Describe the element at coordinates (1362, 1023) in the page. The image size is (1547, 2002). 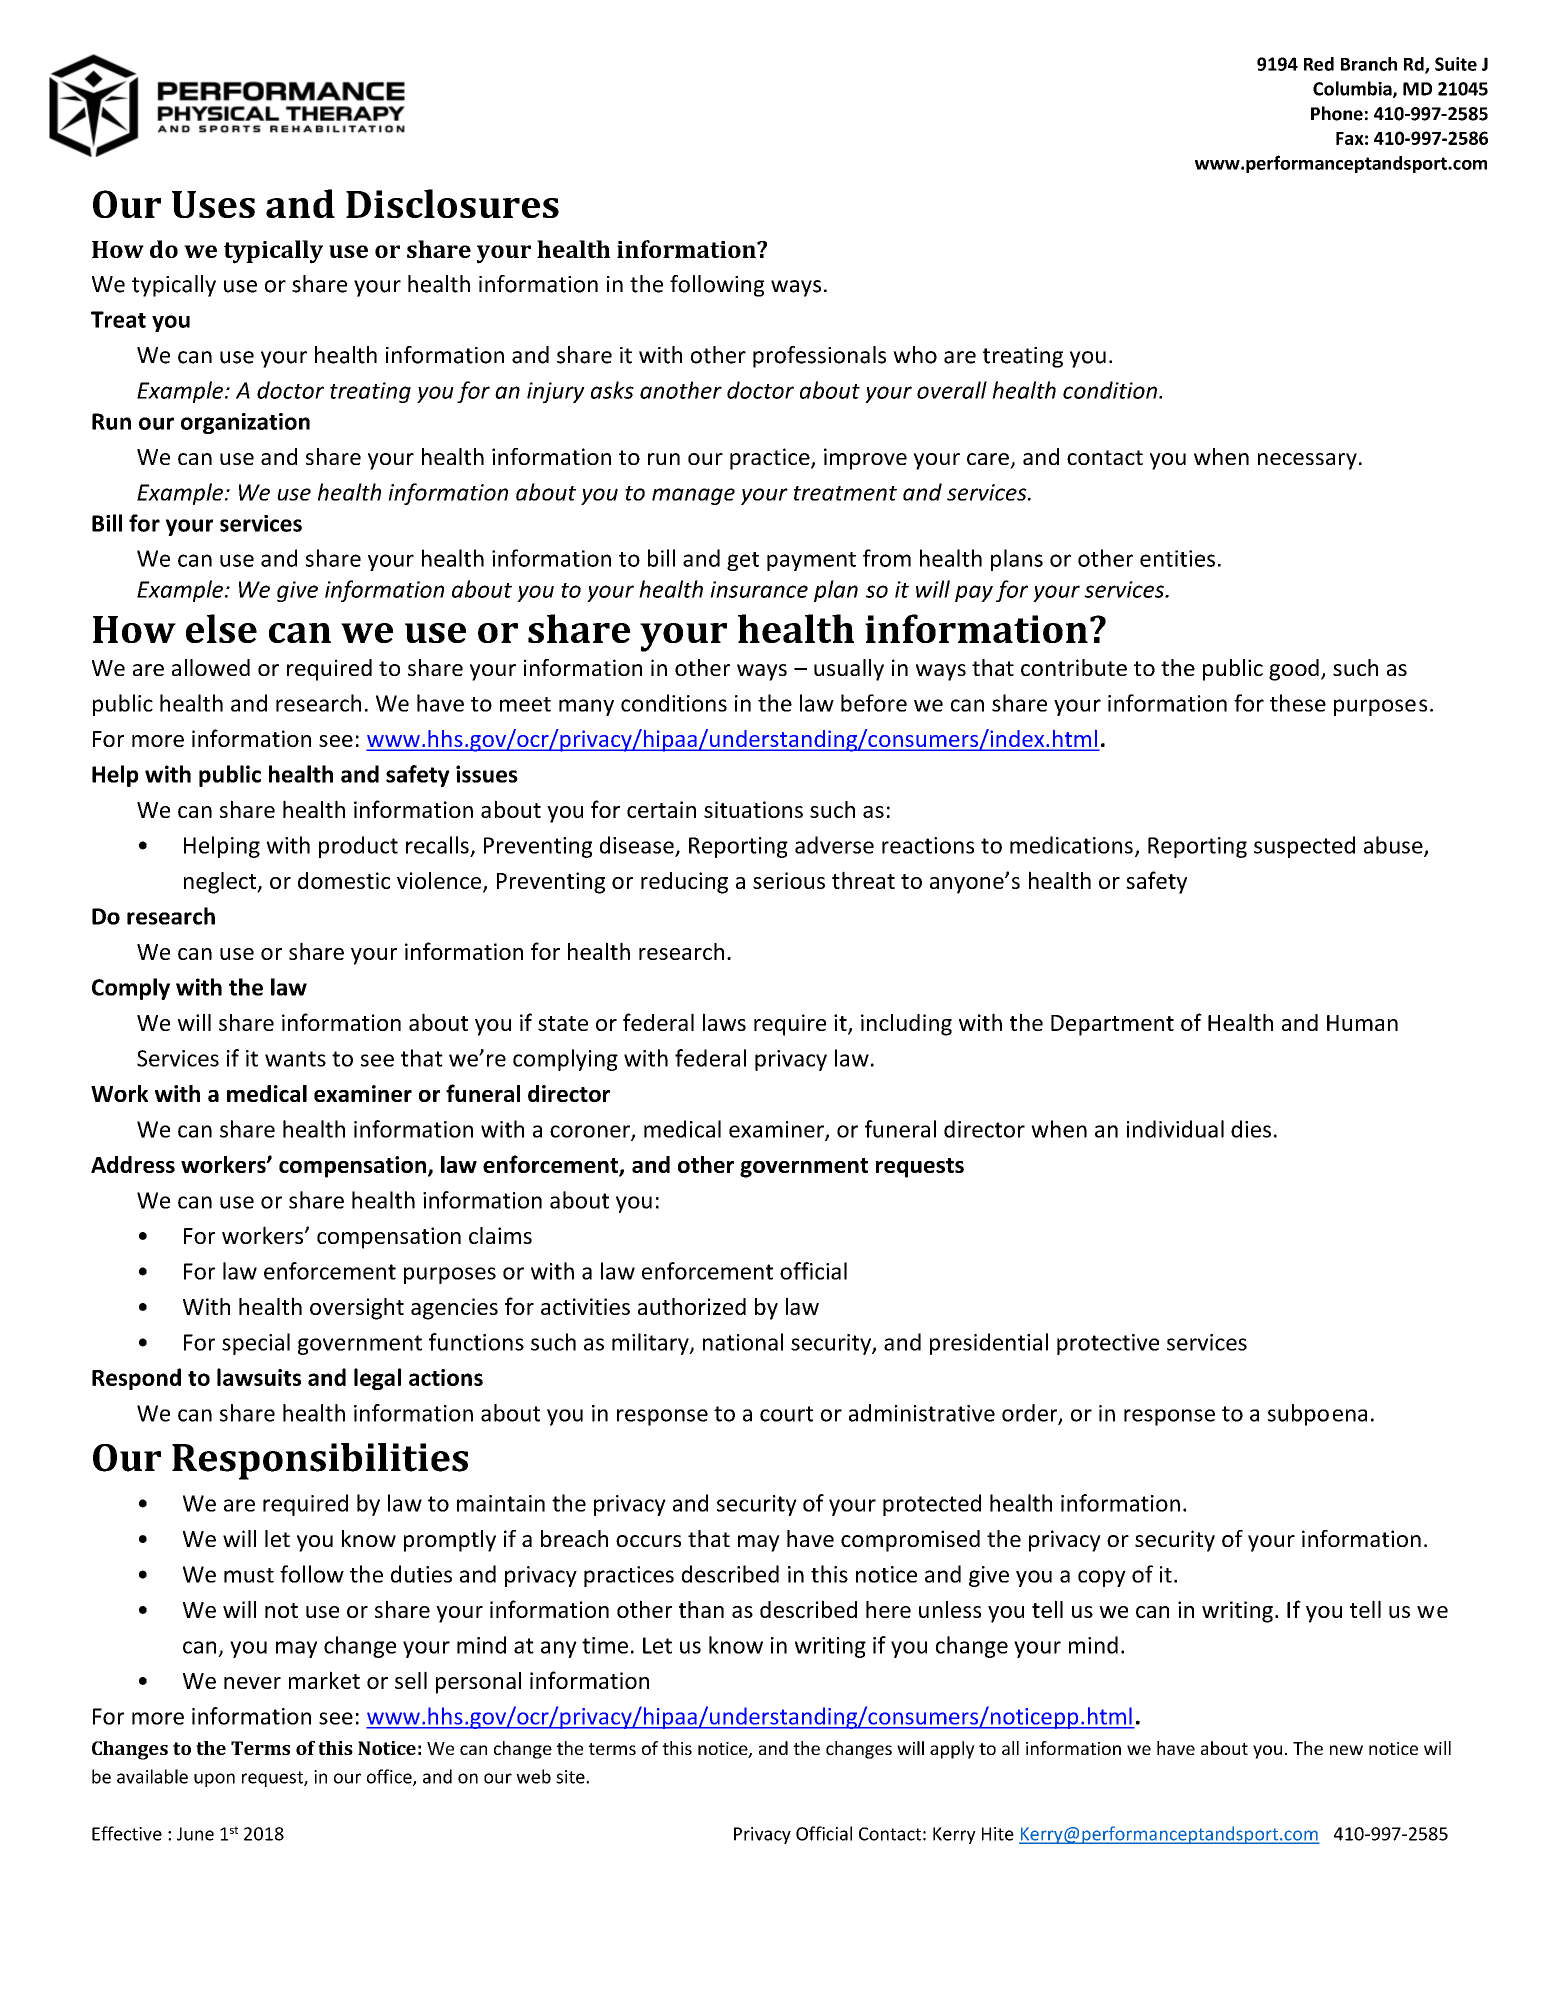
I see `Human` at that location.
